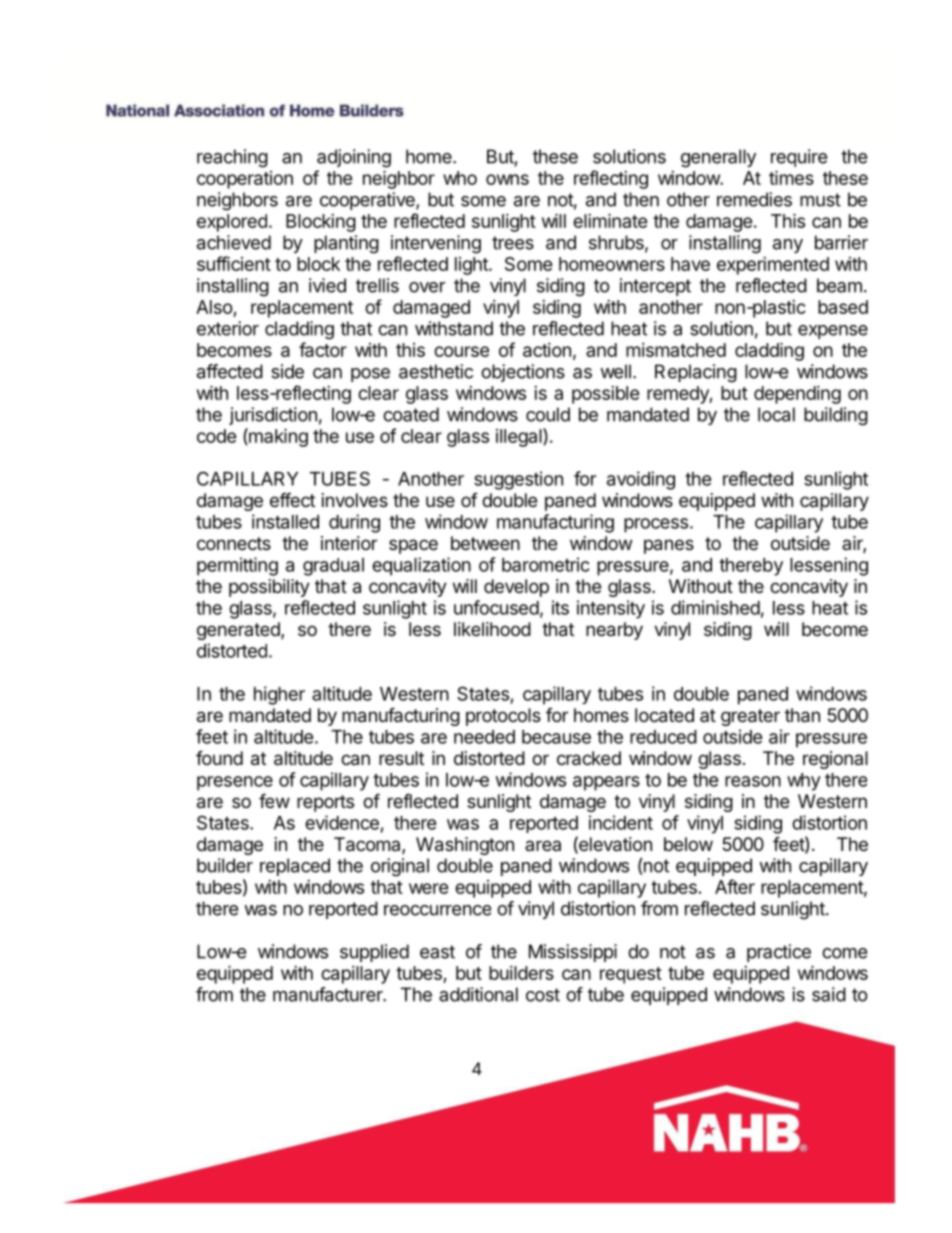 The image size is (952, 1233). I want to click on local, so click(776, 414).
